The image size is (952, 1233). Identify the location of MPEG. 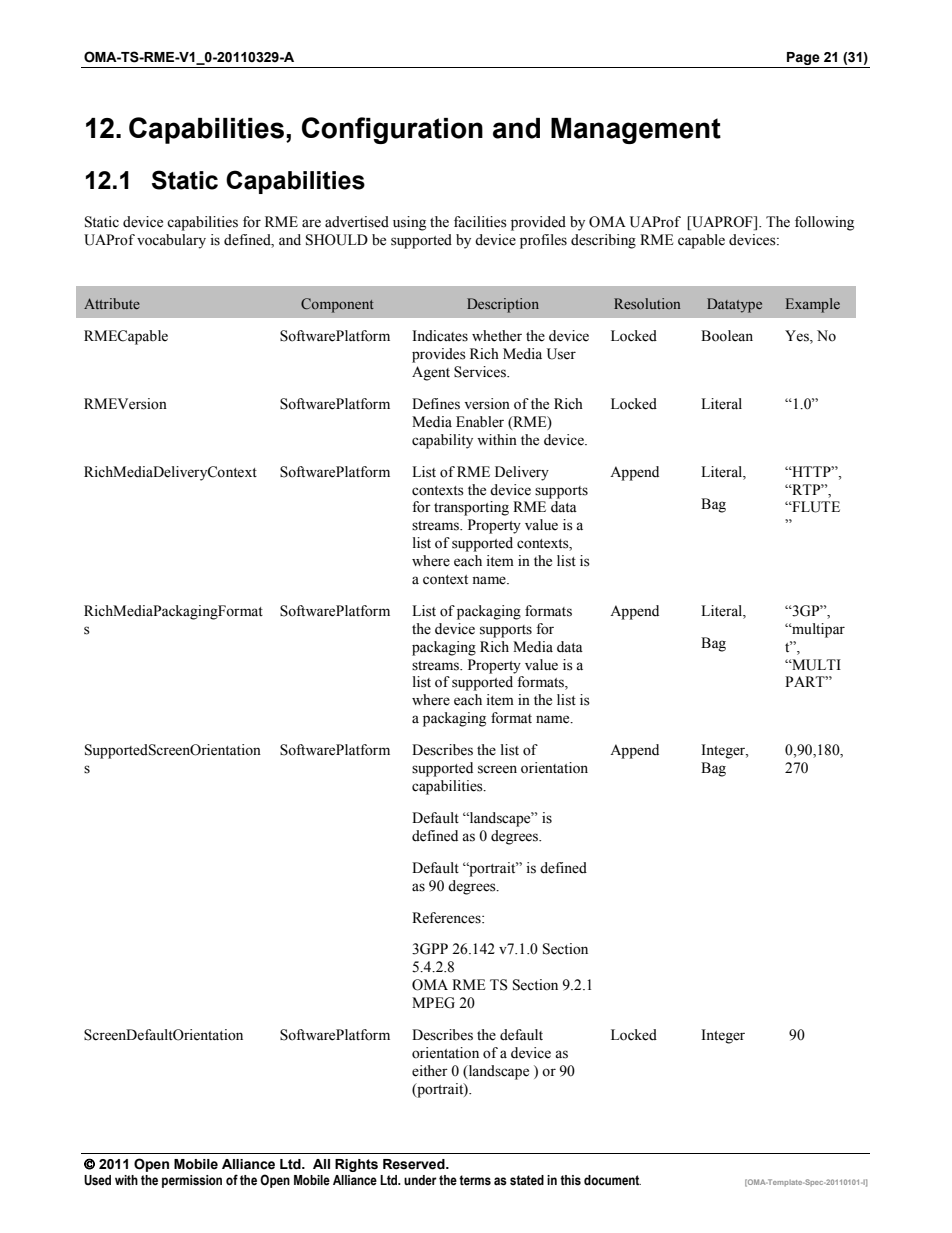
(433, 1003).
